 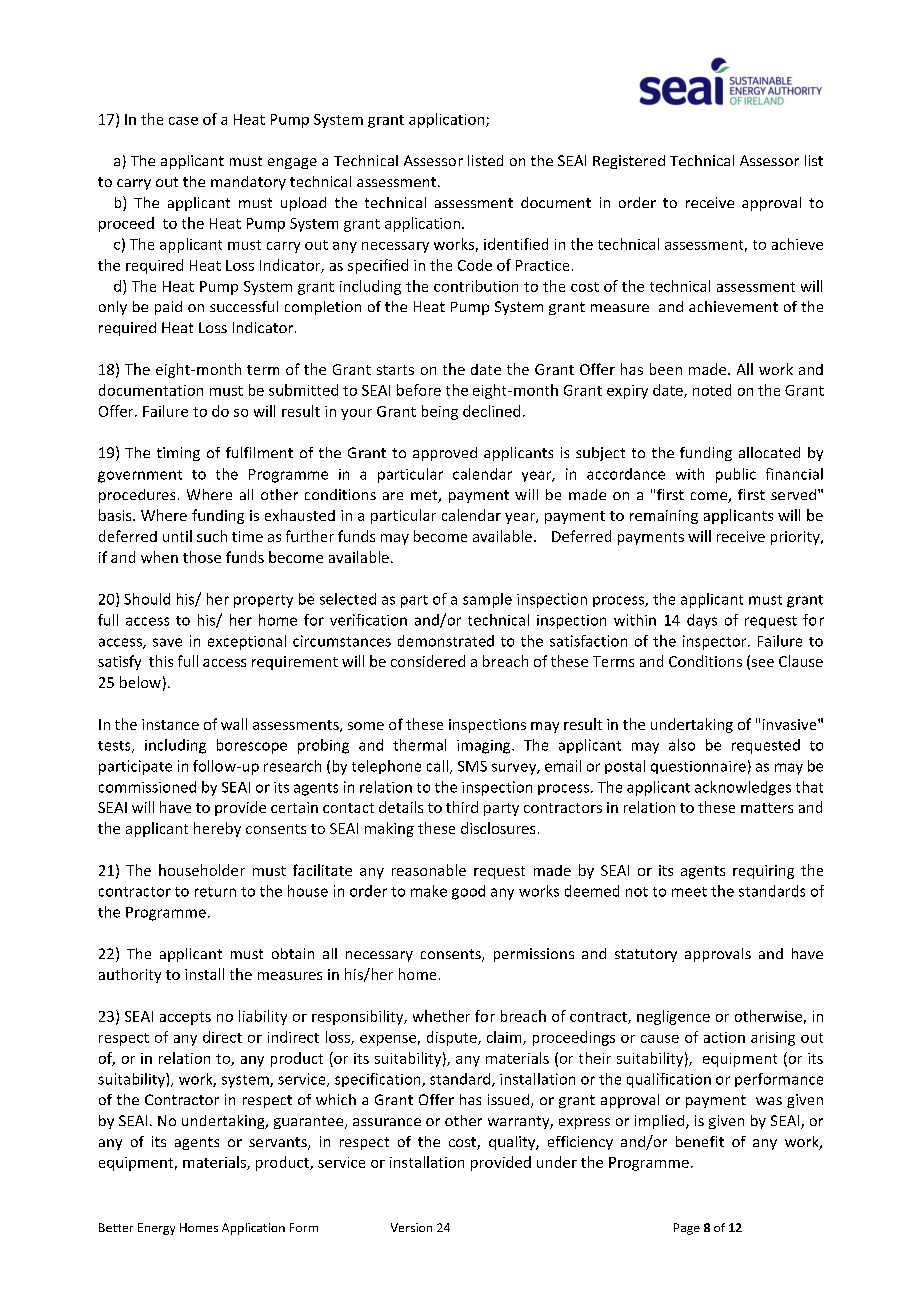 I want to click on inspector, so click(x=716, y=642).
